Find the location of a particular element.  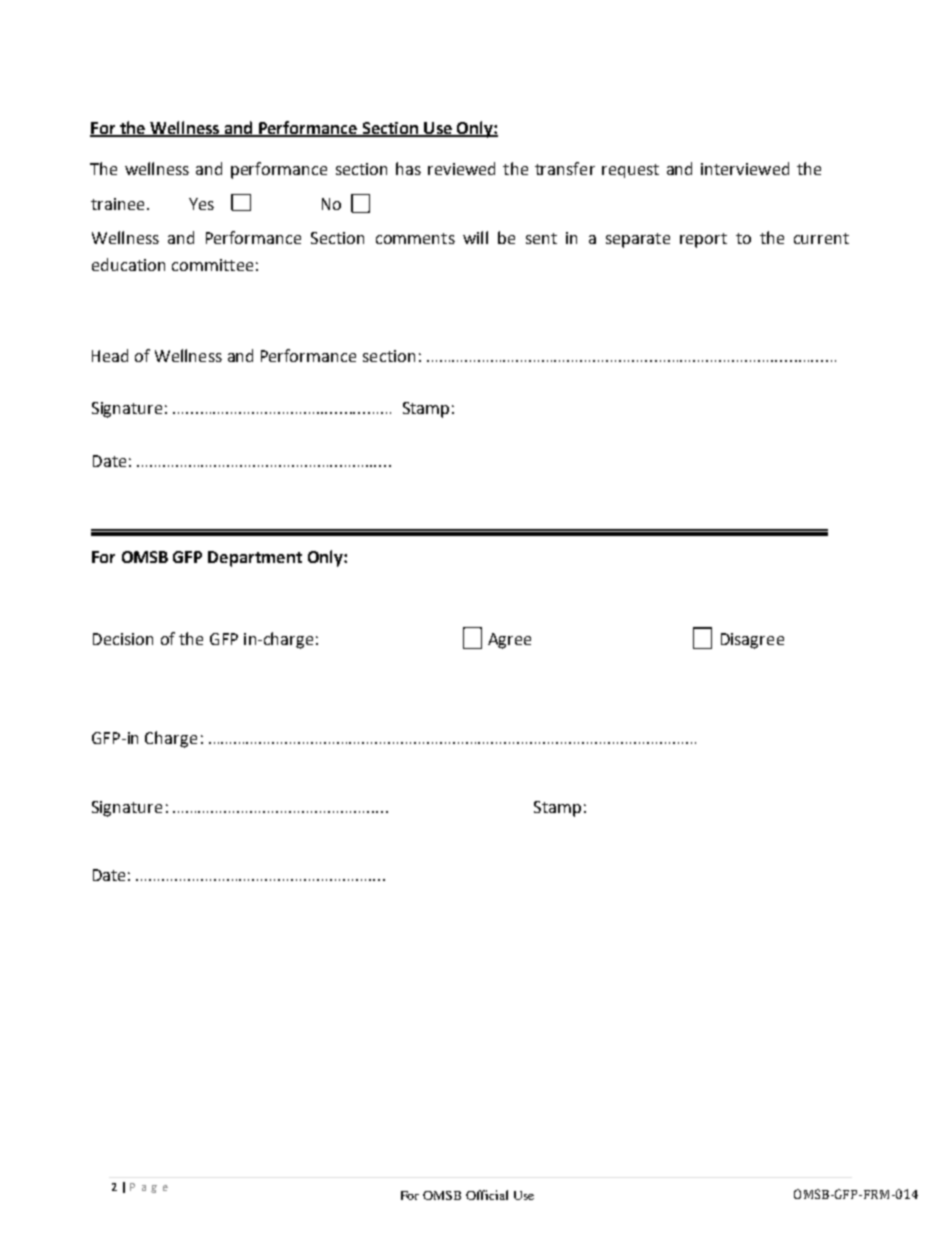

Department is located at coordinates (255, 559).
